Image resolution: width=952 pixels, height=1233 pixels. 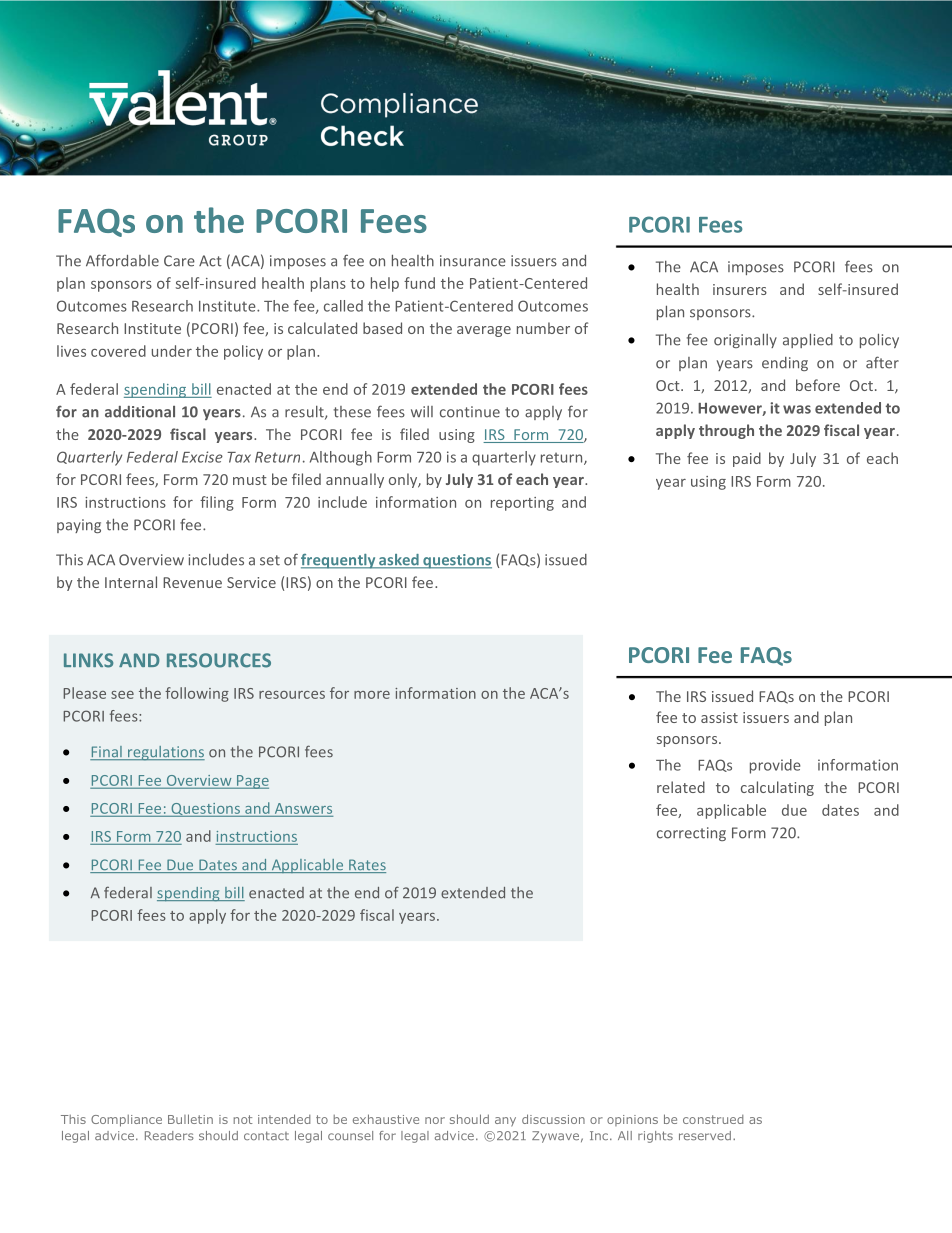 I want to click on Answers, so click(x=303, y=808).
